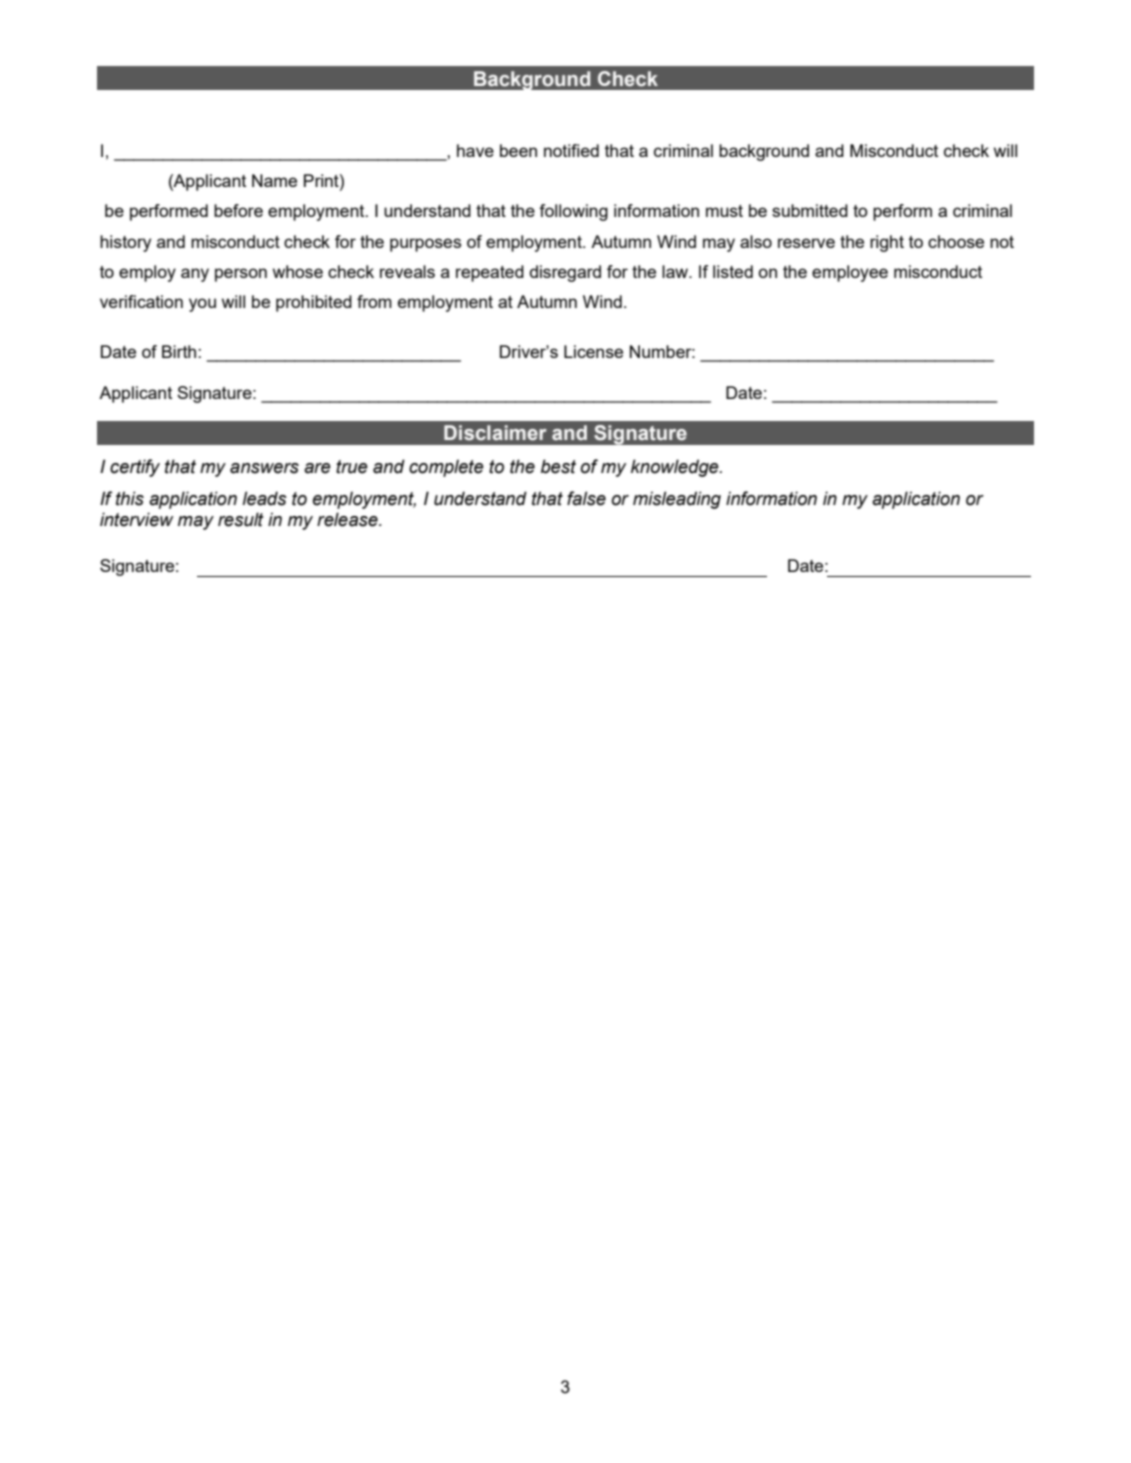  Describe the element at coordinates (495, 433) in the document. I see `Disclaimer` at that location.
